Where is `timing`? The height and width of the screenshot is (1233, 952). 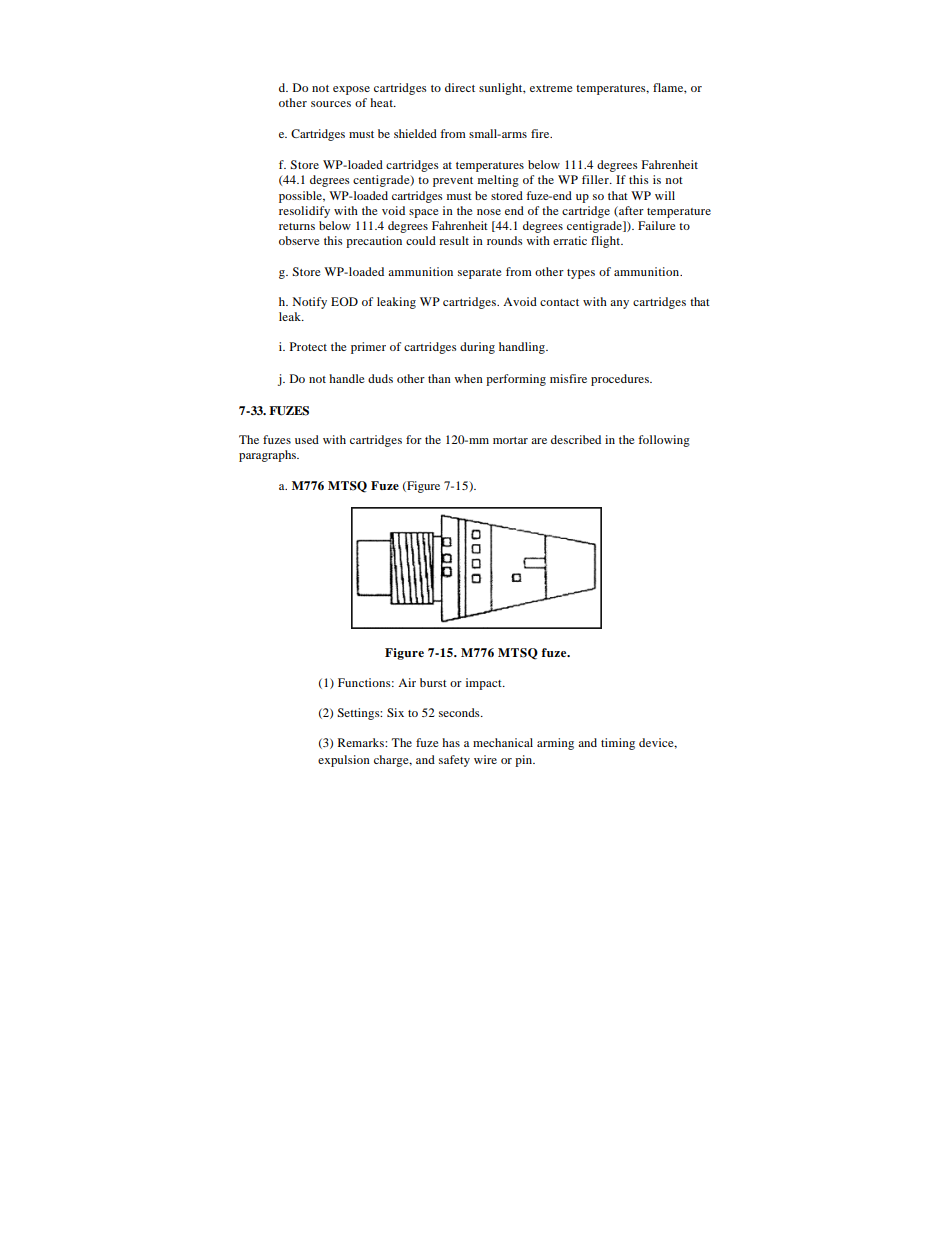 timing is located at coordinates (618, 744).
